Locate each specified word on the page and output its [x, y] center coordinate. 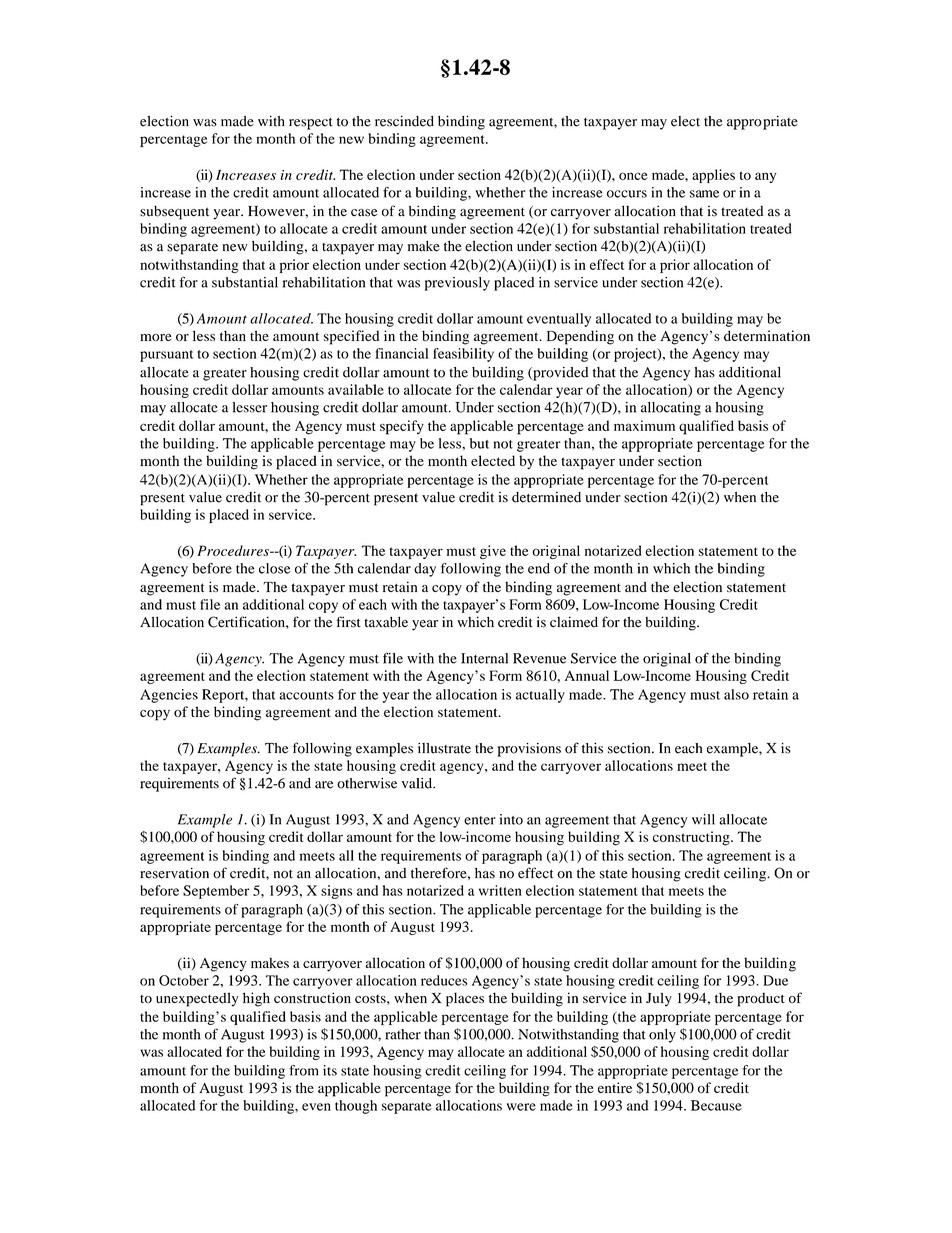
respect [311, 124]
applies [713, 176]
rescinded [404, 121]
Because [716, 1105]
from [303, 1070]
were [521, 1107]
